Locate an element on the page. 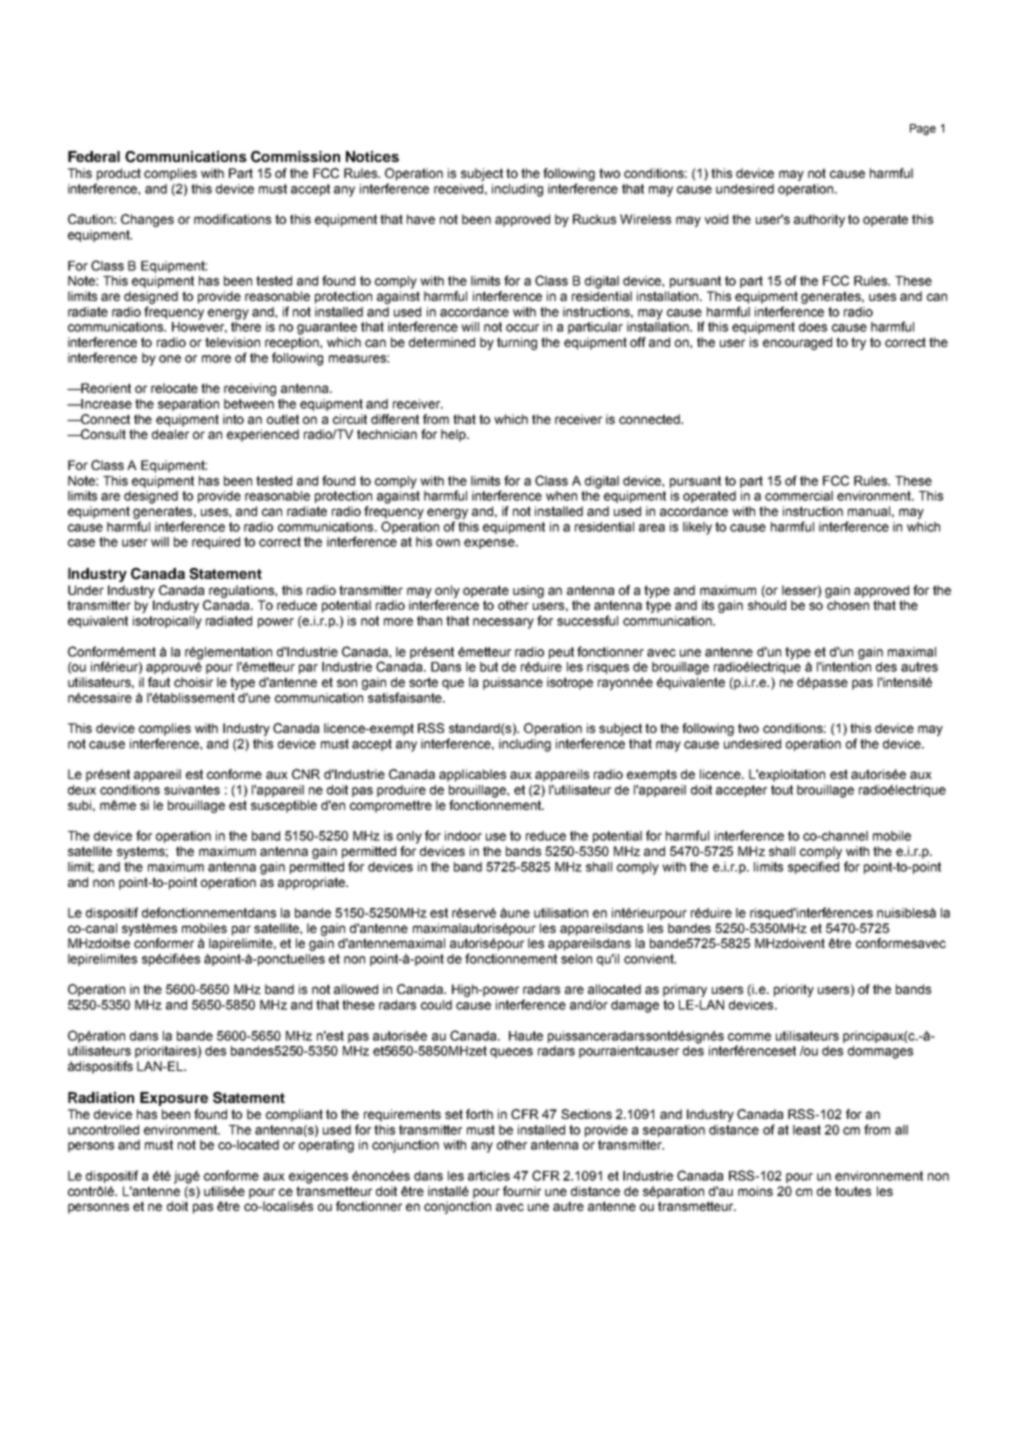 This image has height=1446, width=1022. authority is located at coordinates (819, 220).
